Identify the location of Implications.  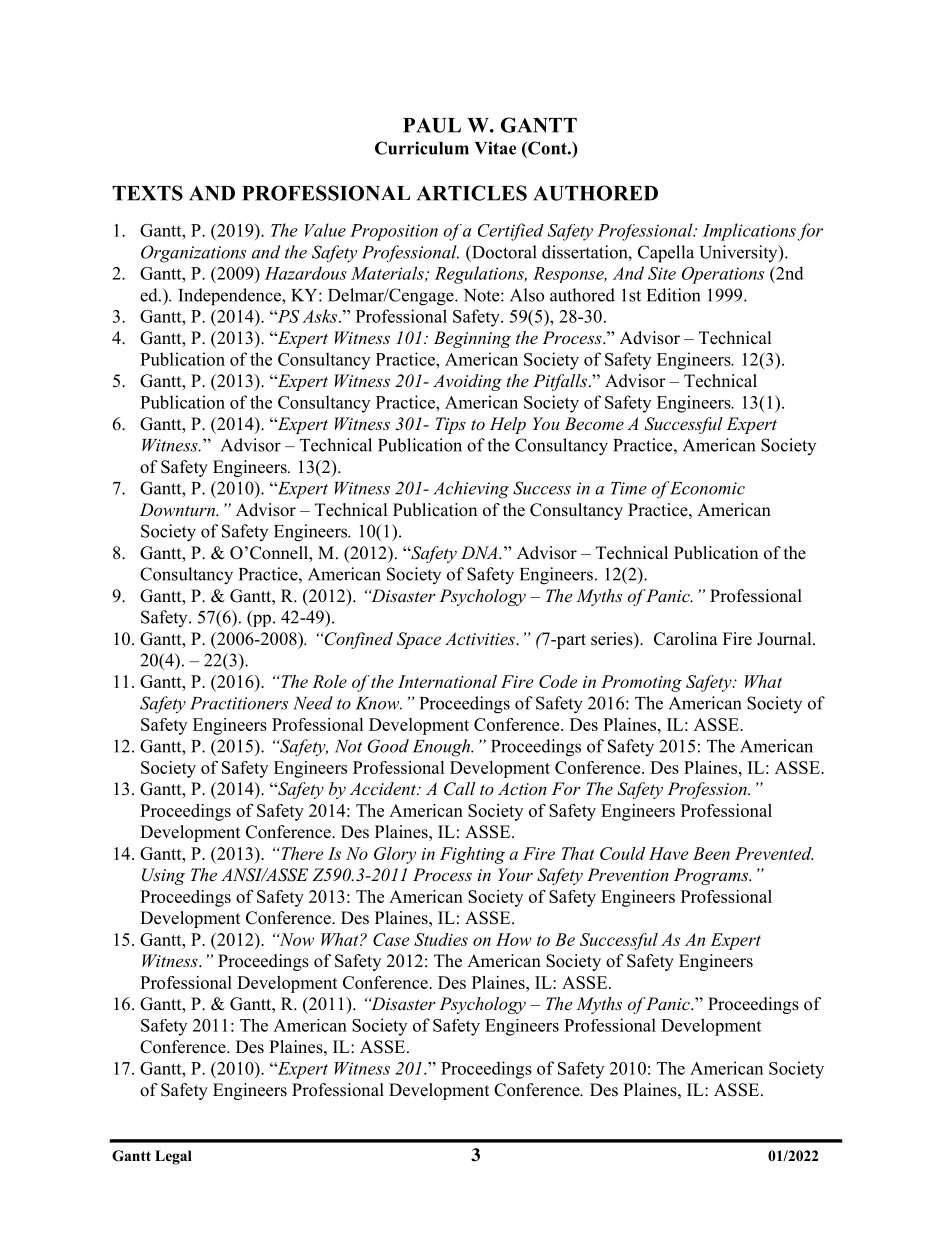
(749, 232).
